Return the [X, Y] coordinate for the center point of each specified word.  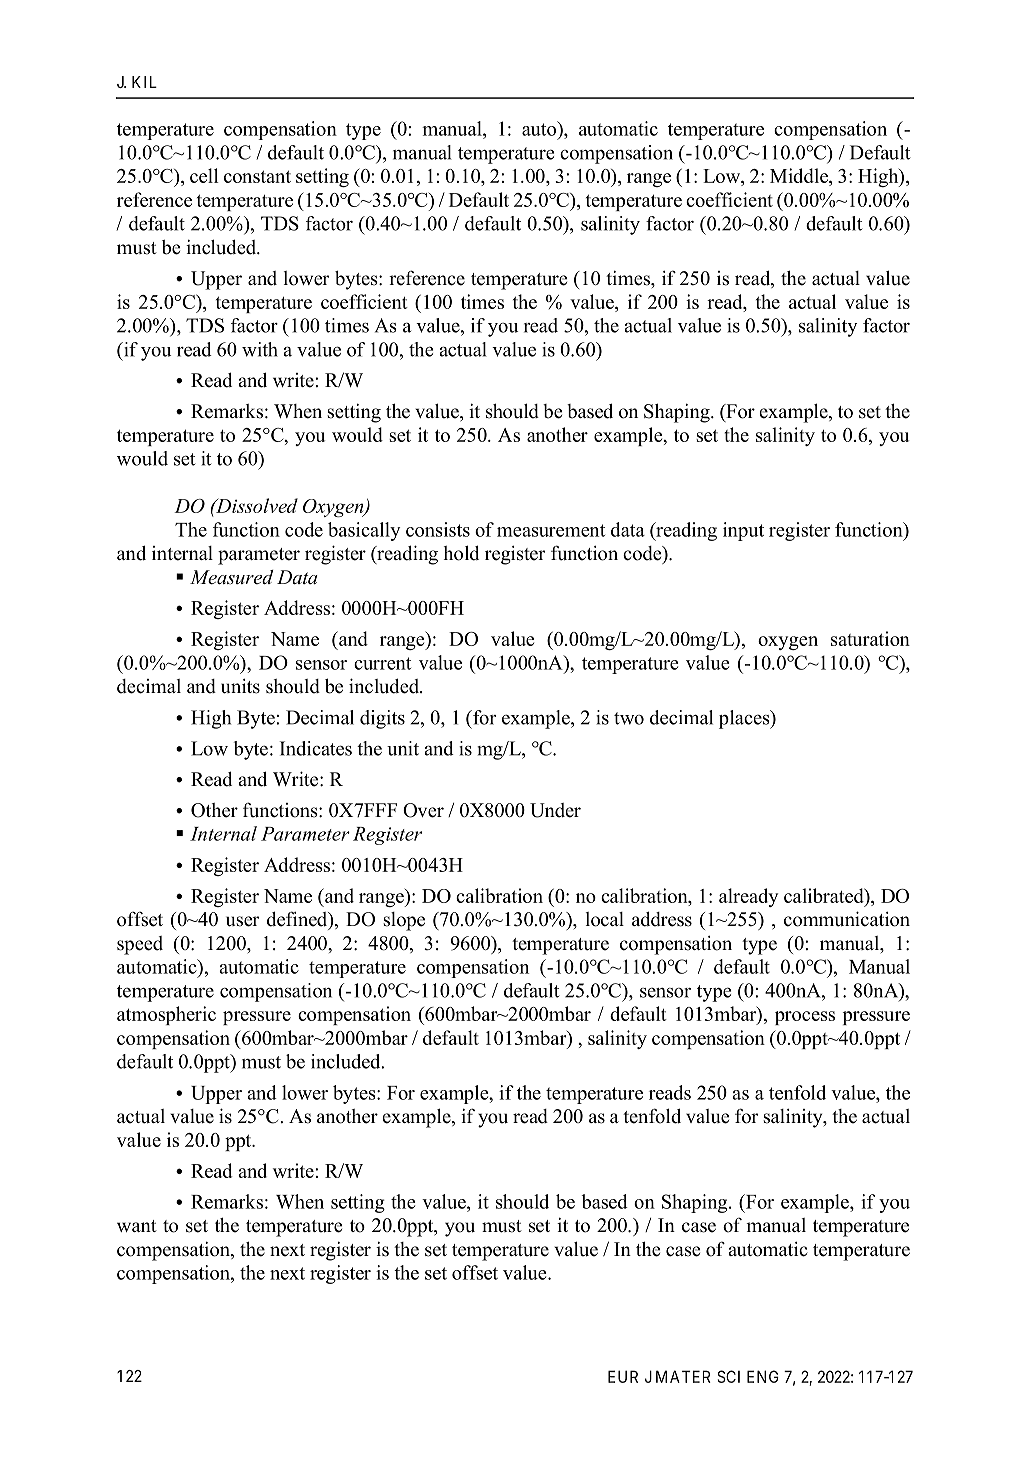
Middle [800, 177]
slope [404, 921]
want [137, 1226]
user [242, 921]
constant [257, 176]
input [743, 531]
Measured [231, 577]
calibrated [825, 895]
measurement [551, 530]
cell [204, 175]
